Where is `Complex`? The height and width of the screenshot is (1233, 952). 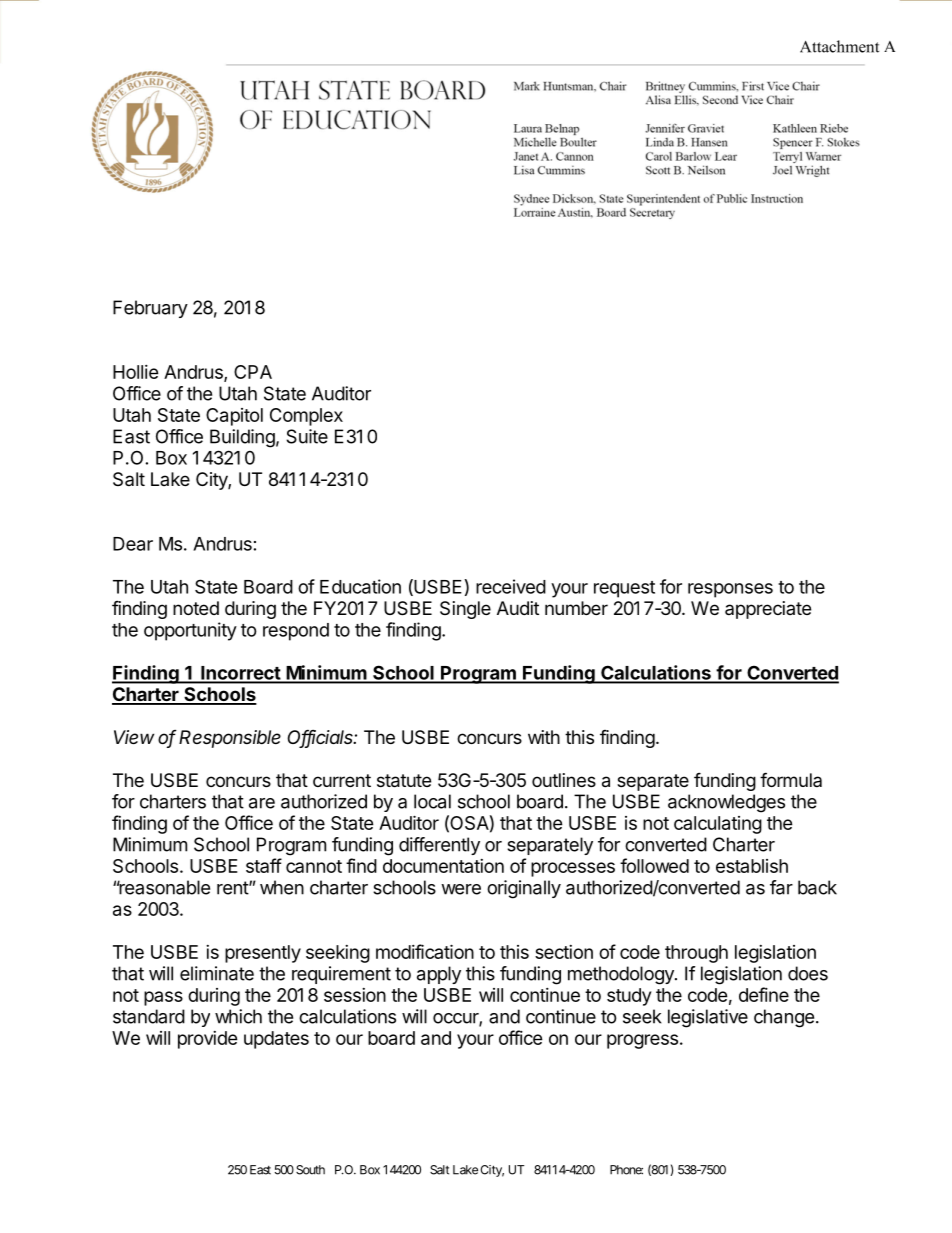
Complex is located at coordinates (306, 417).
